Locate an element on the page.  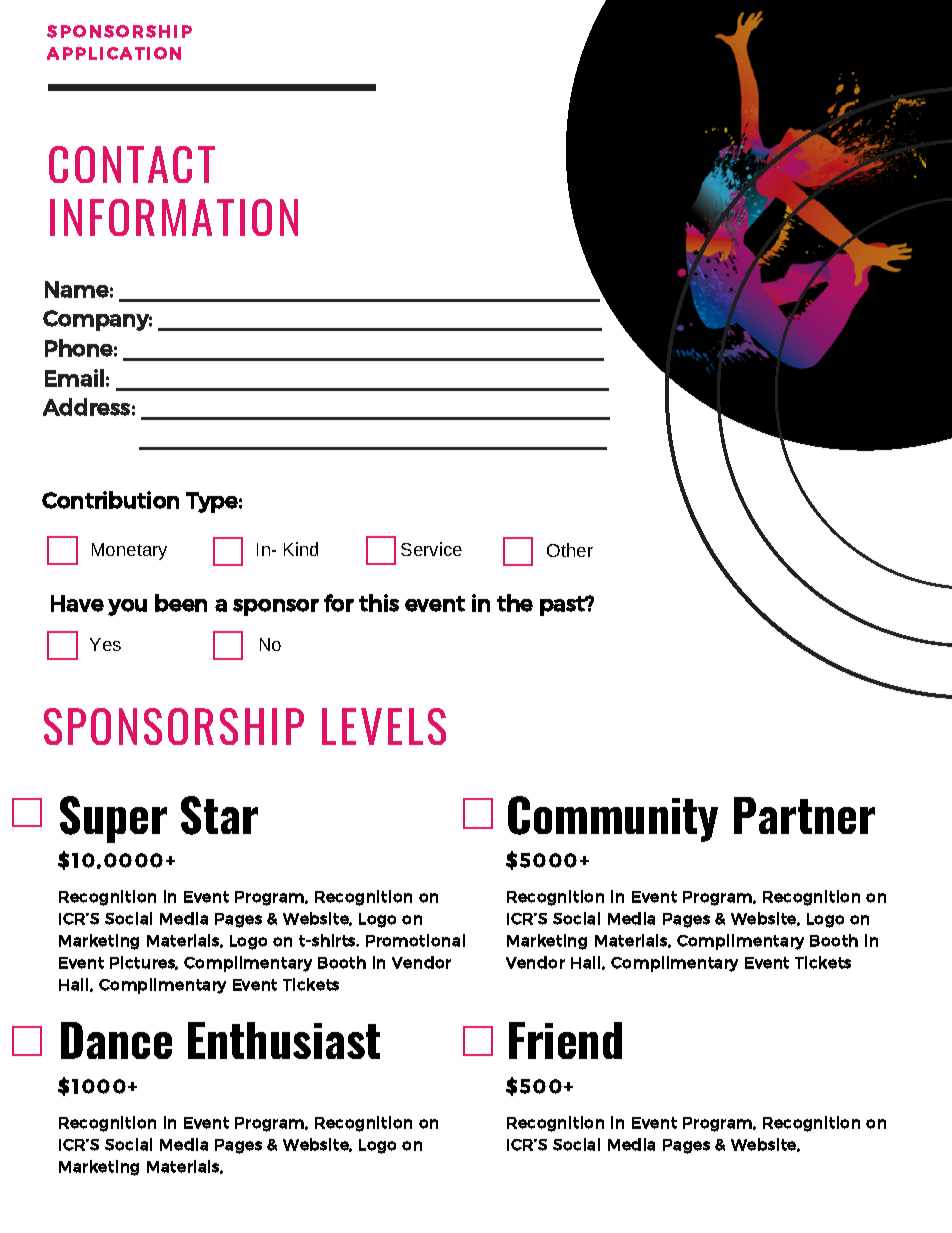
Dance is located at coordinates (116, 1040).
